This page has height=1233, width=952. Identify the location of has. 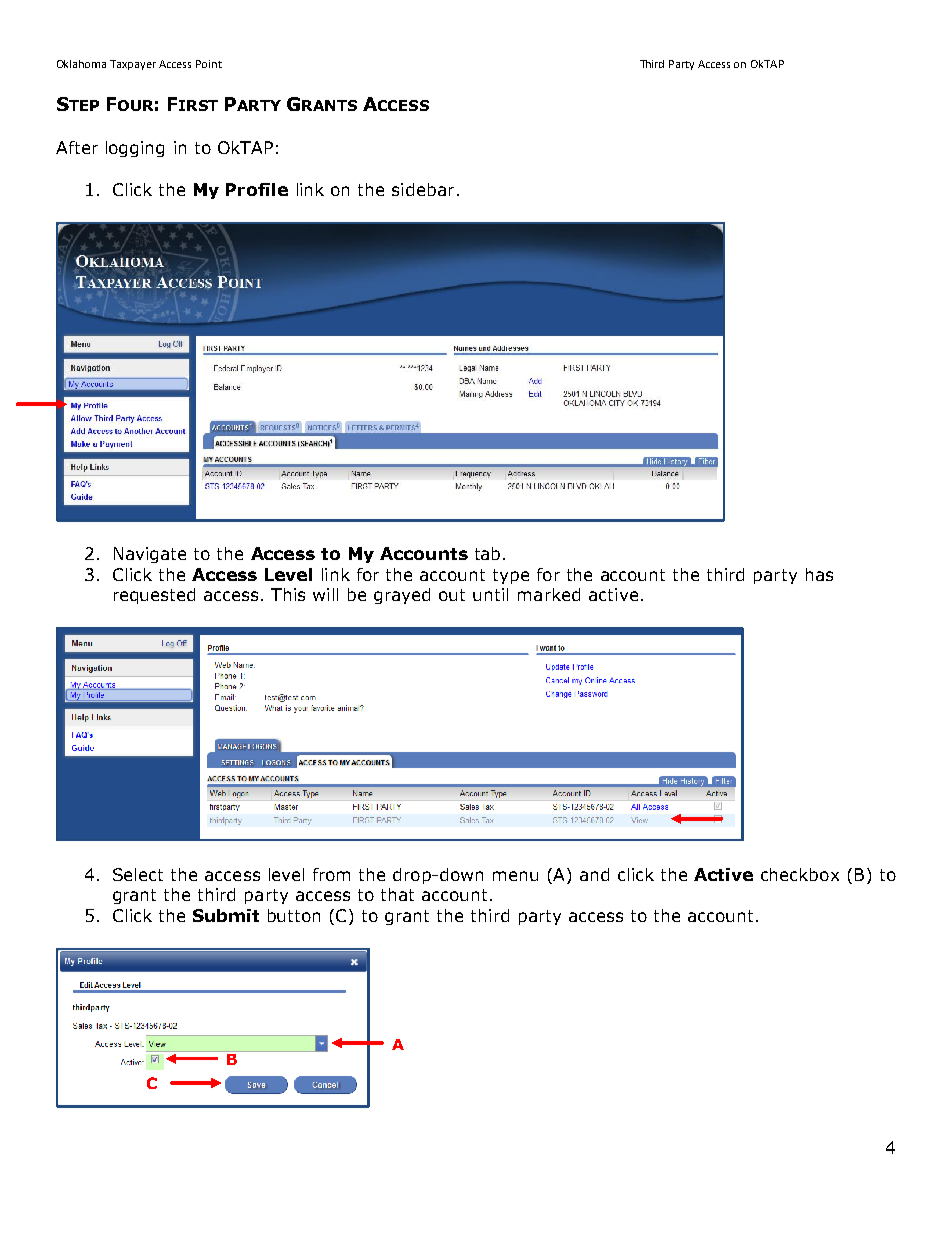
(819, 574).
